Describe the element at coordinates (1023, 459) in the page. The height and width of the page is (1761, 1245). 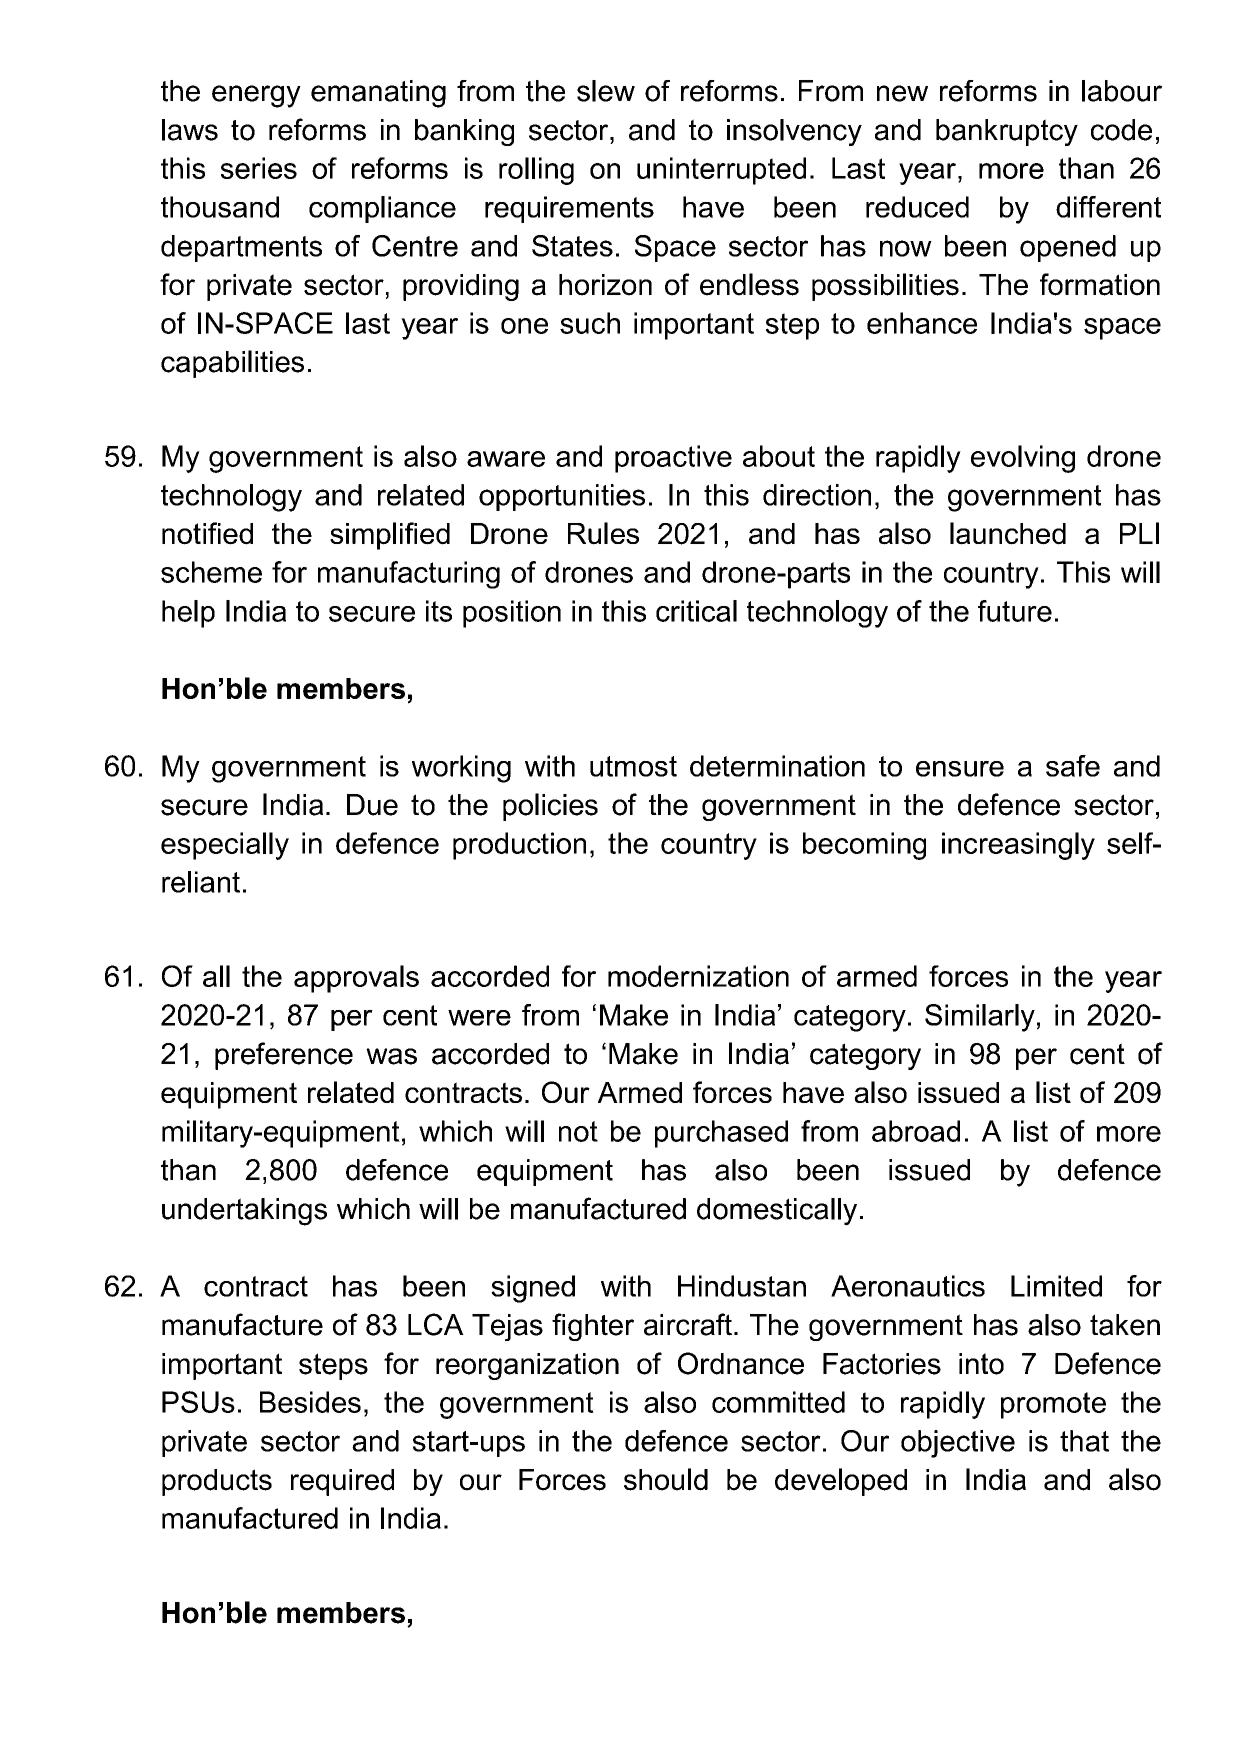
I see `evolving` at that location.
